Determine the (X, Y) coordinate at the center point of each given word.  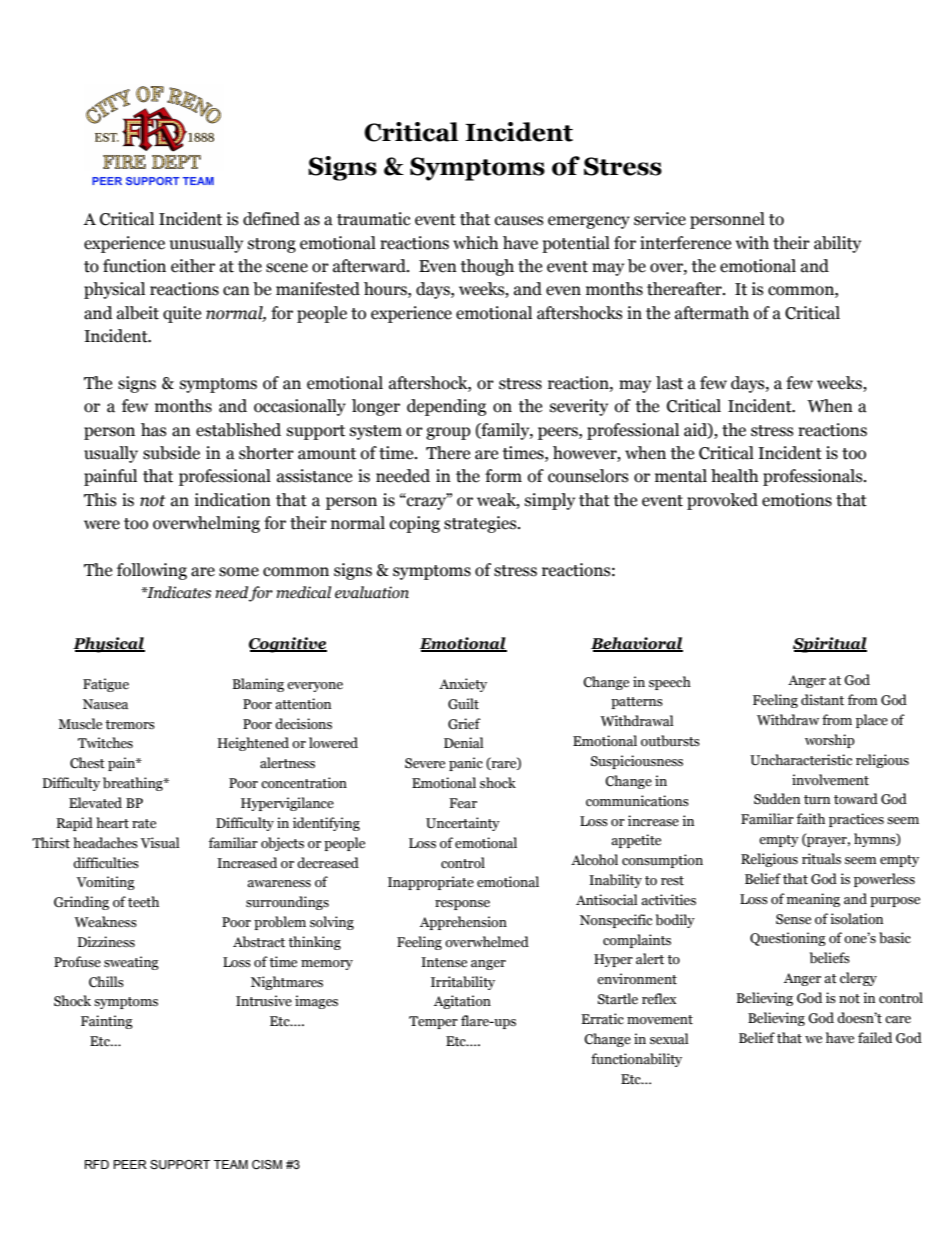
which (475, 243)
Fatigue (106, 685)
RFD (97, 1164)
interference (685, 243)
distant (822, 700)
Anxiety (463, 685)
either (193, 266)
